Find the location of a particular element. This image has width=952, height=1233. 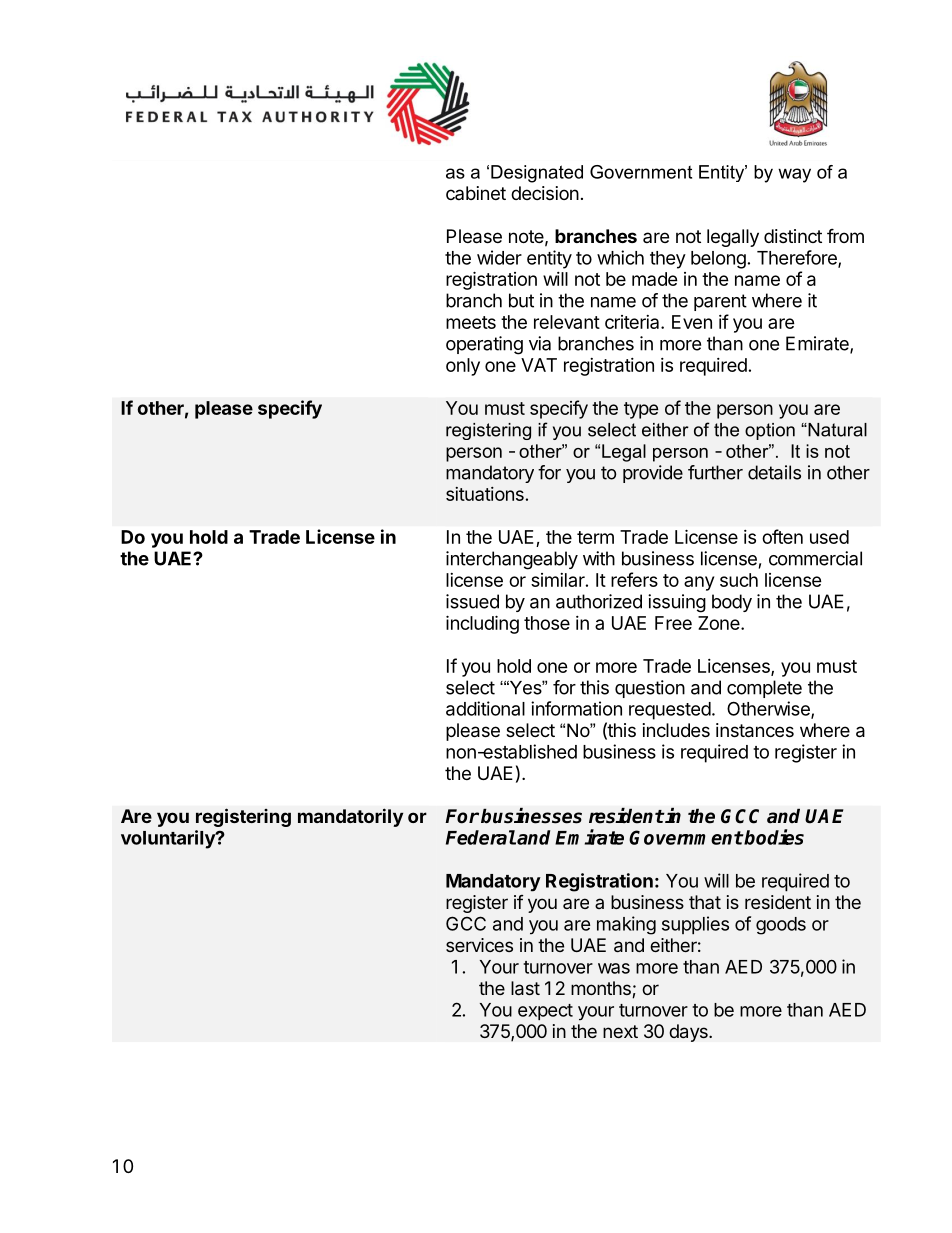

situations is located at coordinates (485, 494).
